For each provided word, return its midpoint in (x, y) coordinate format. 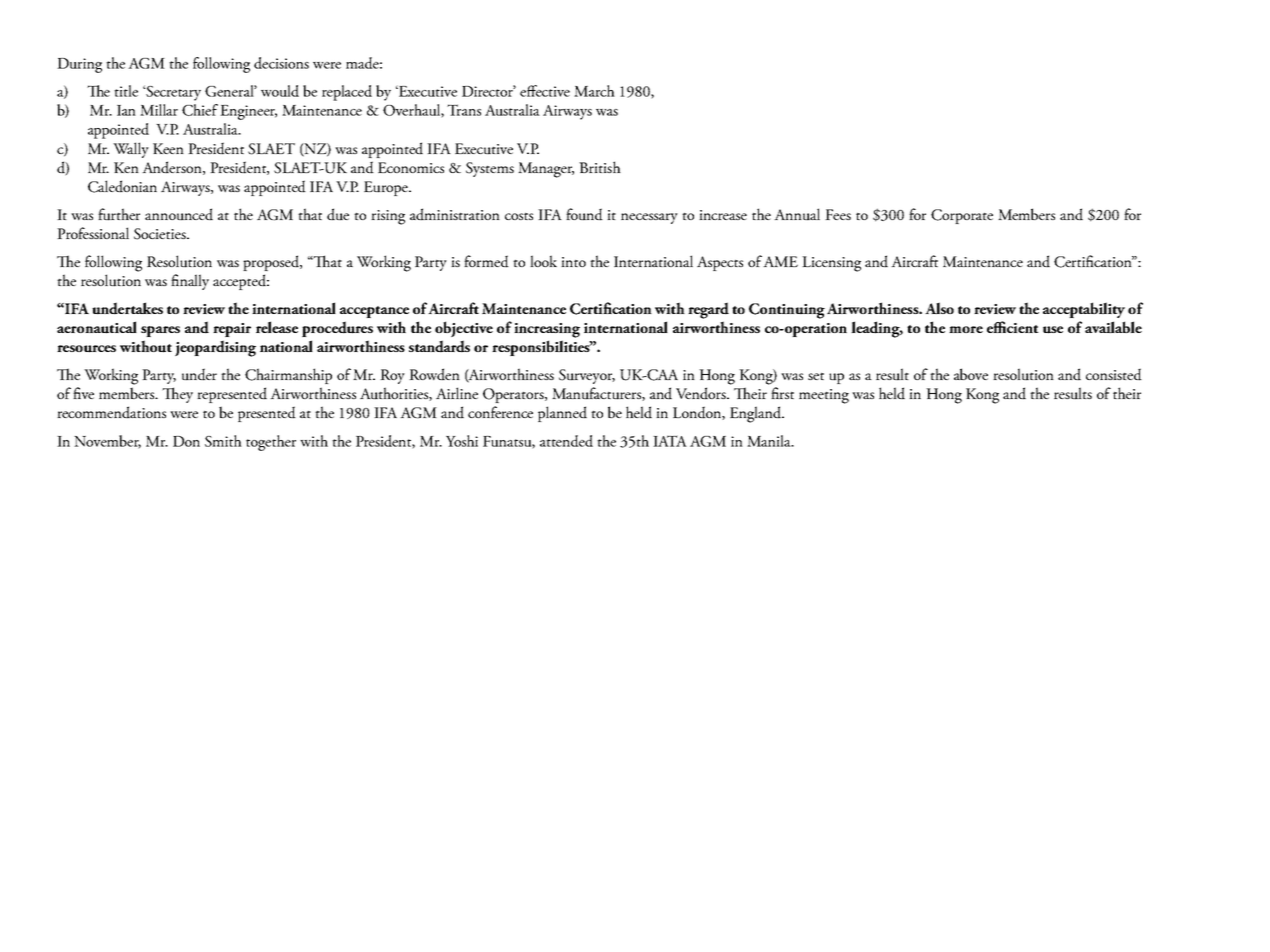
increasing (547, 330)
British (600, 167)
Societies (161, 234)
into (573, 262)
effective (545, 91)
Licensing (831, 264)
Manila (770, 441)
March (594, 91)
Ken (126, 167)
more (966, 329)
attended (566, 441)
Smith (223, 441)
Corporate (962, 216)
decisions (281, 63)
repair (232, 330)
